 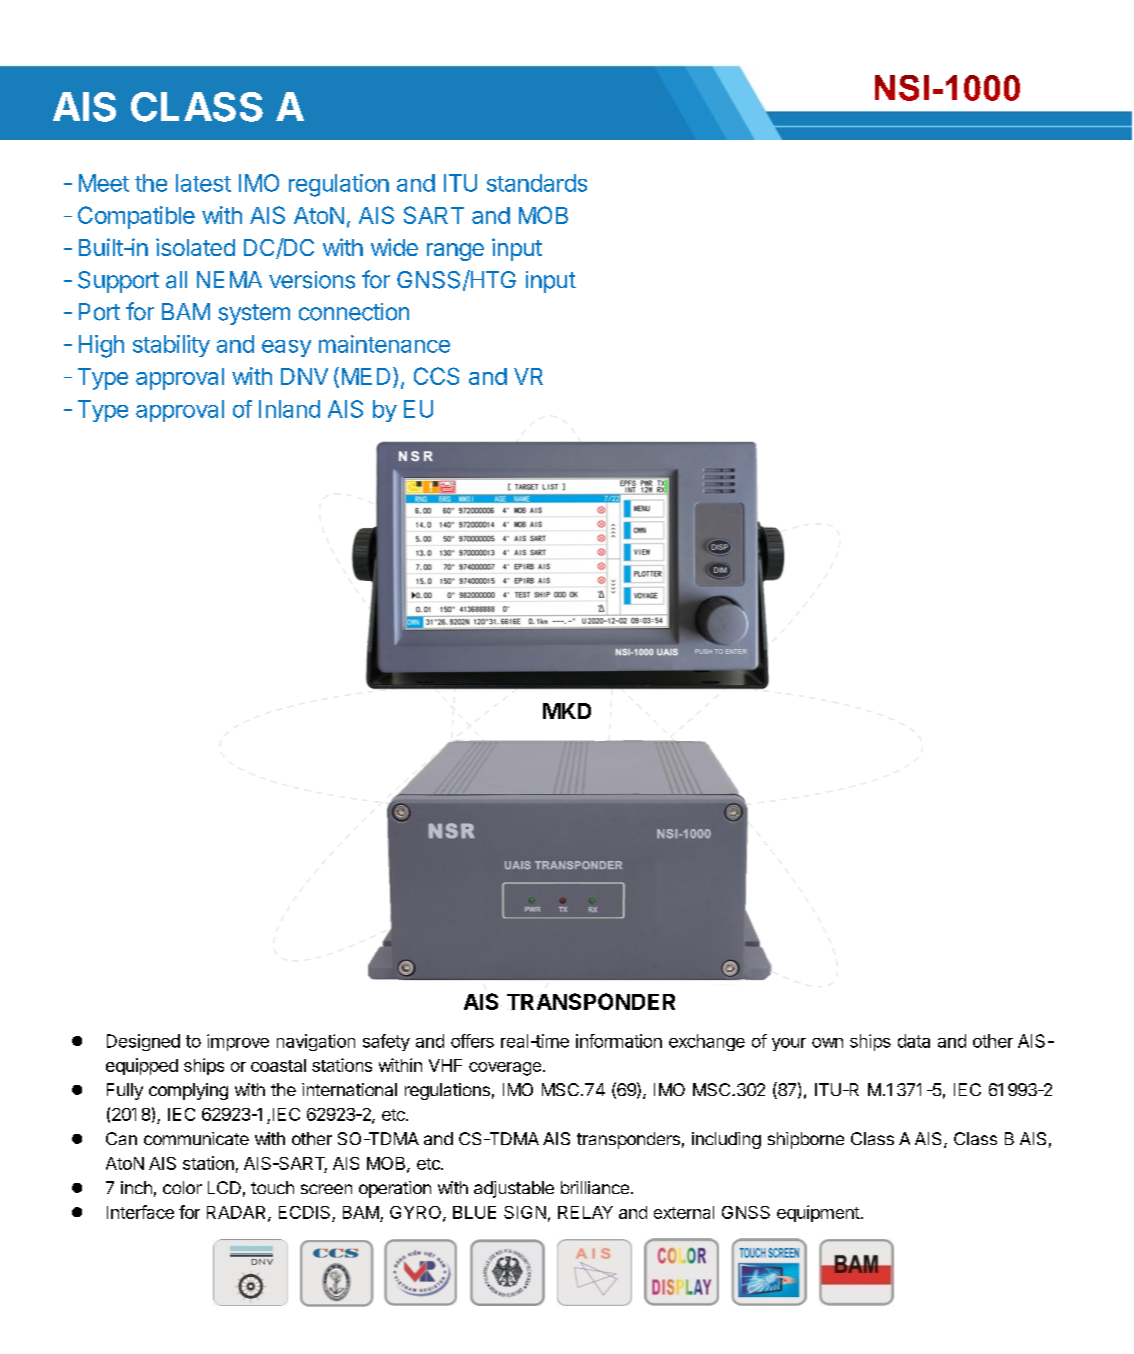 I want to click on color, so click(x=182, y=1187).
